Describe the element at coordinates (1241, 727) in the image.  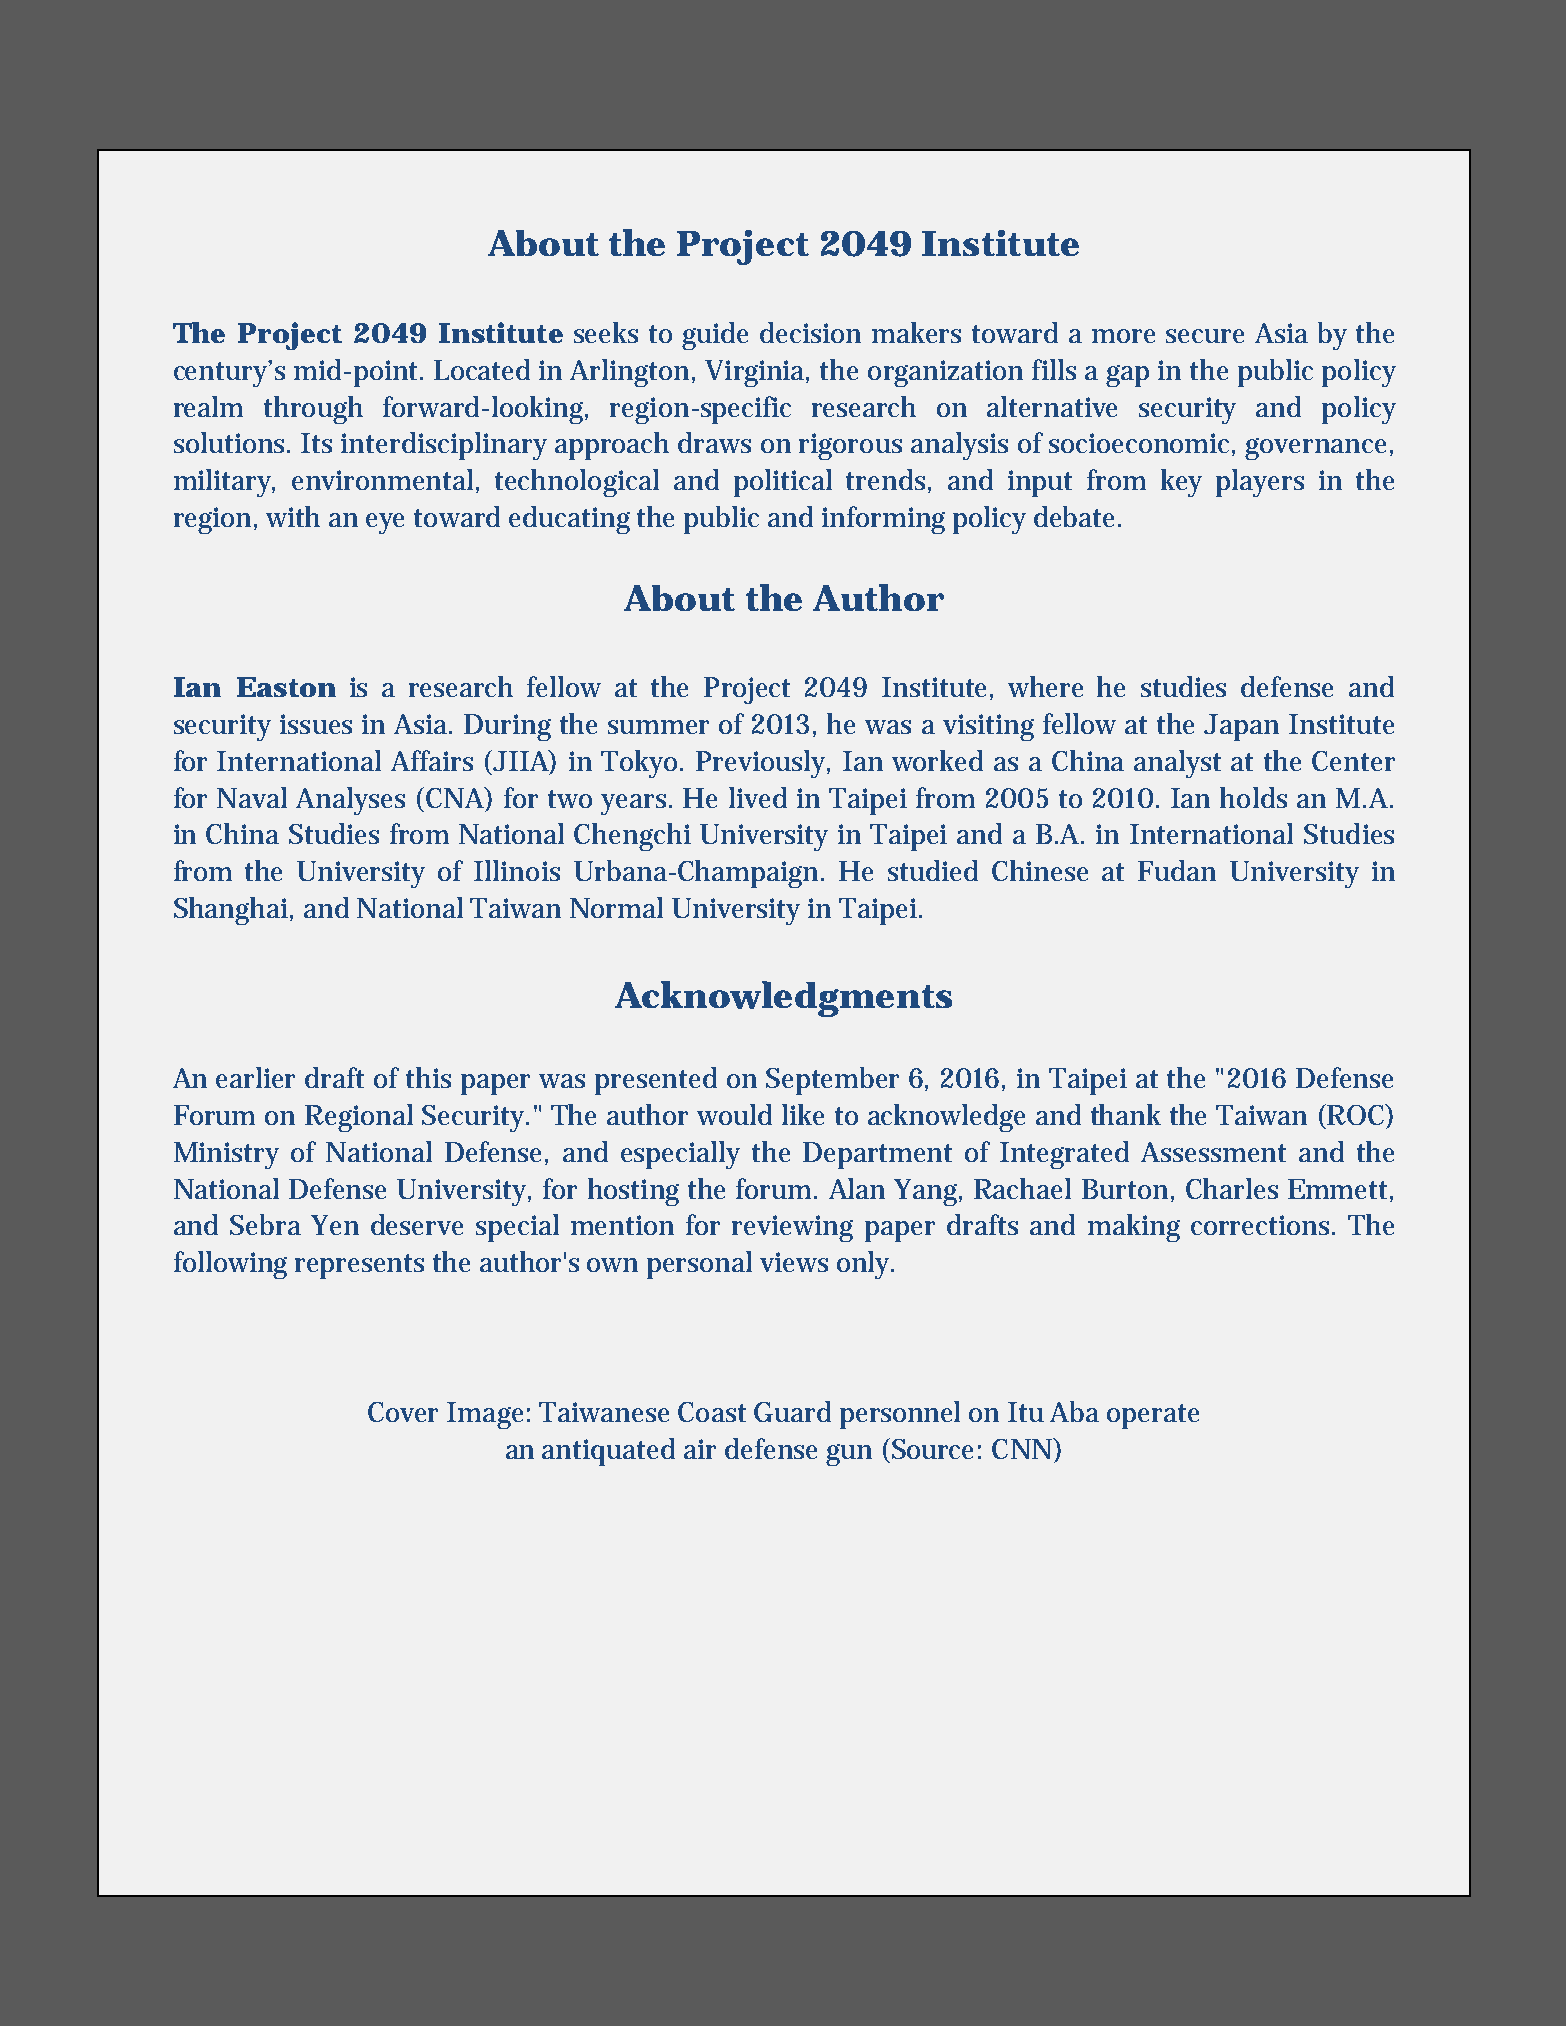
I see `Japan` at that location.
